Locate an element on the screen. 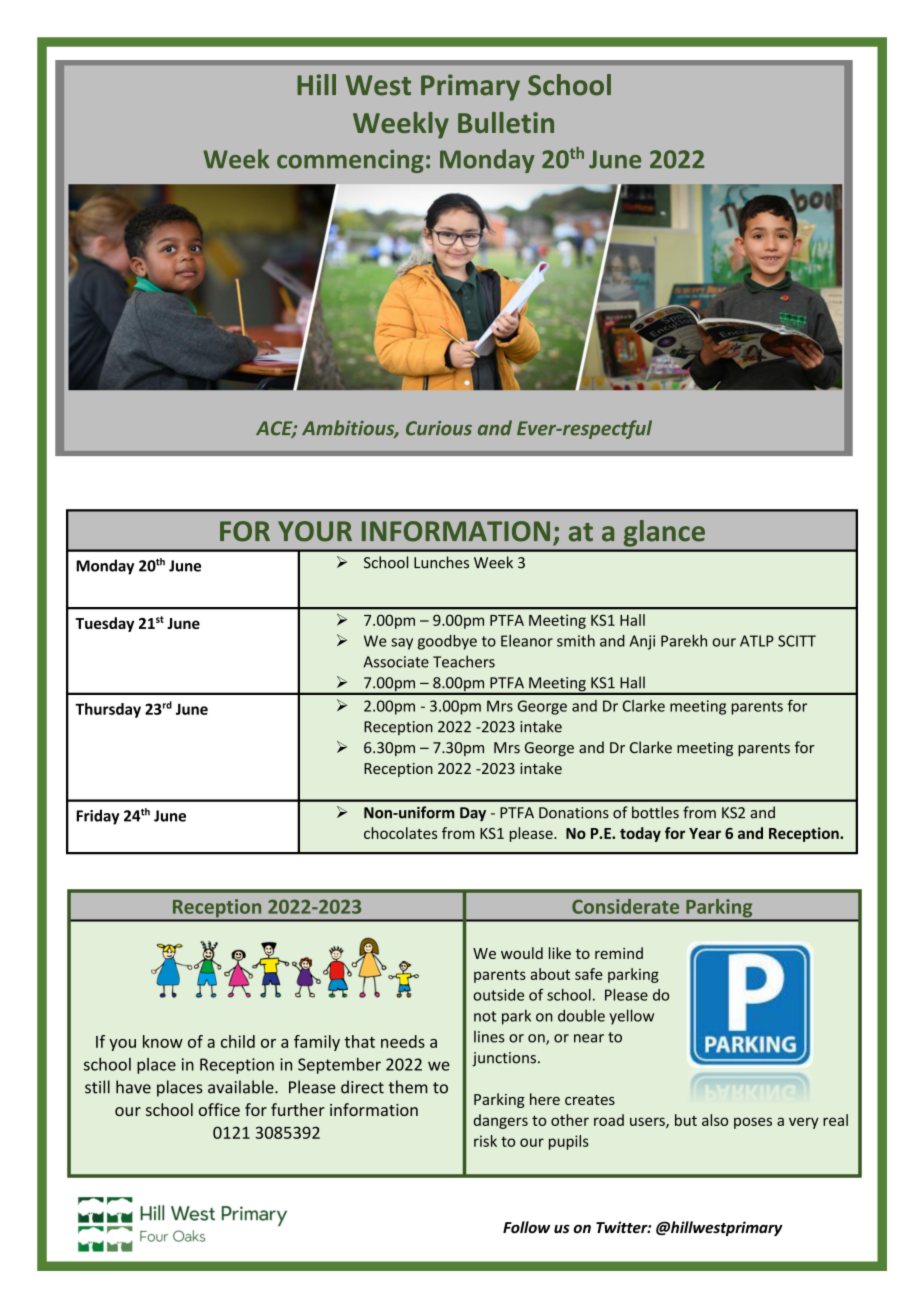 Image resolution: width=924 pixels, height=1308 pixels. glance is located at coordinates (664, 533).
